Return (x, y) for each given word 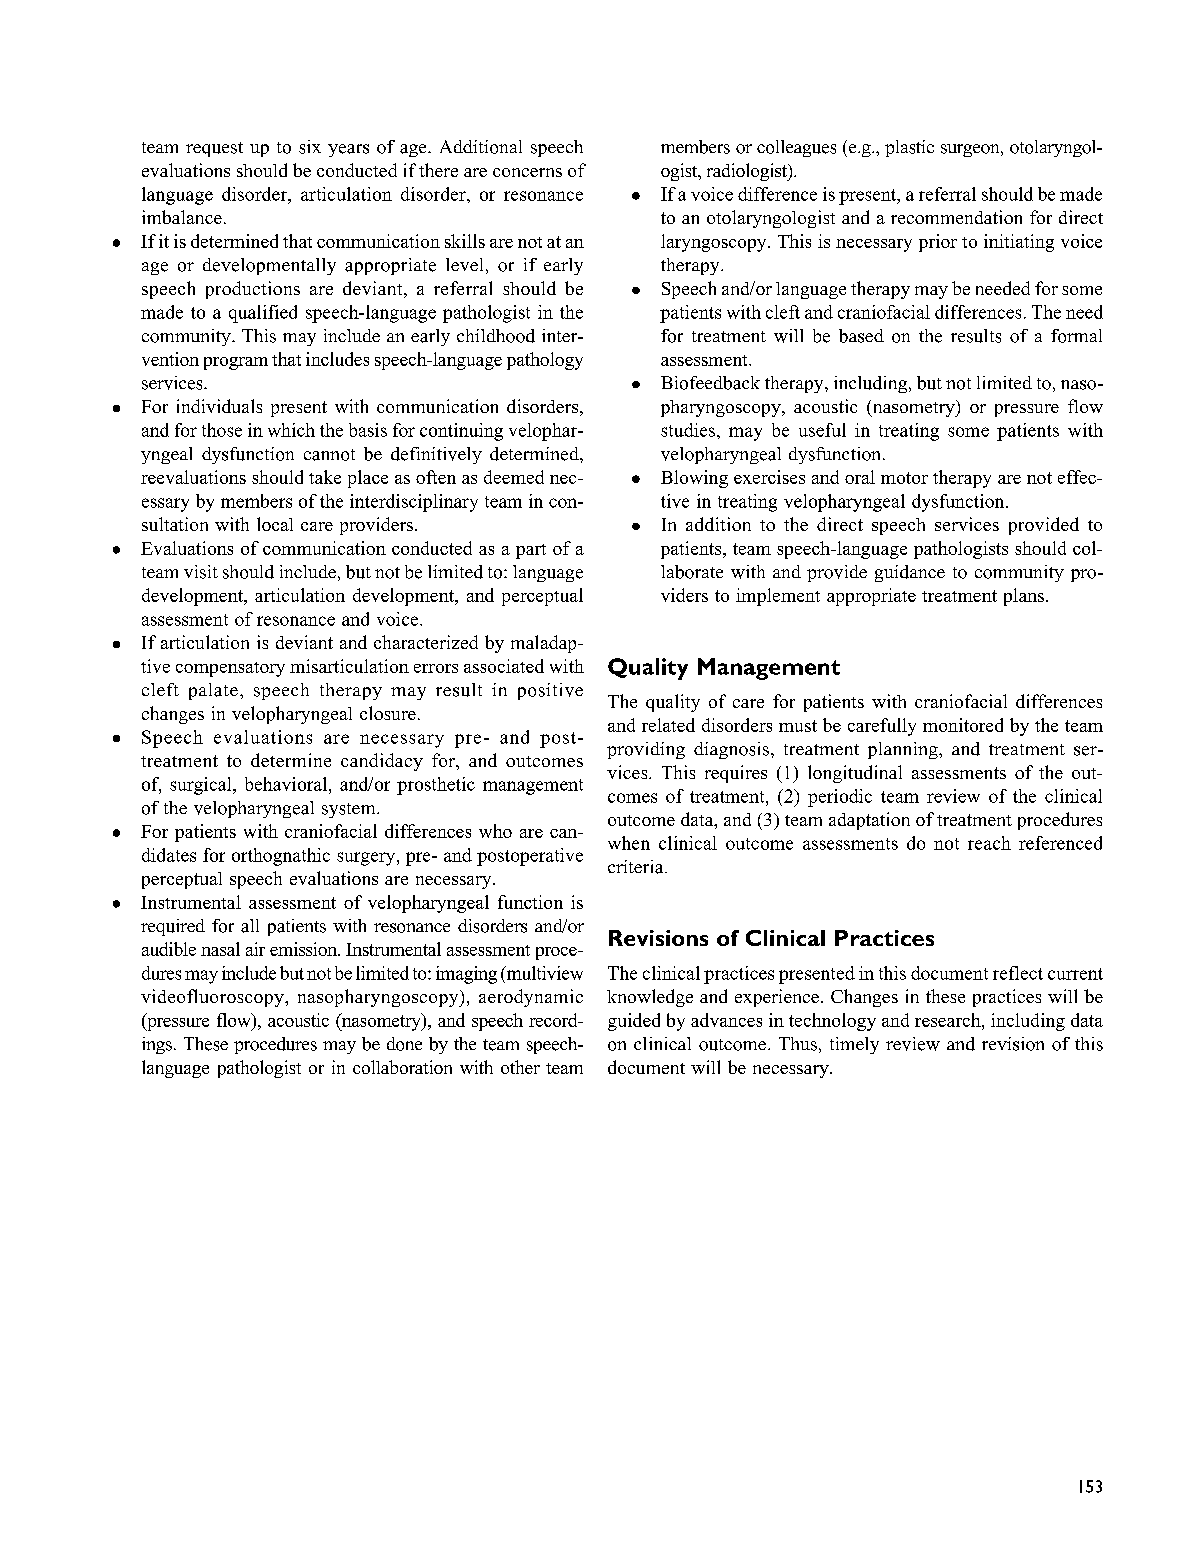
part (531, 551)
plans (1024, 597)
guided (634, 1022)
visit (201, 572)
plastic (909, 148)
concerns (527, 172)
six (310, 147)
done (404, 1044)
